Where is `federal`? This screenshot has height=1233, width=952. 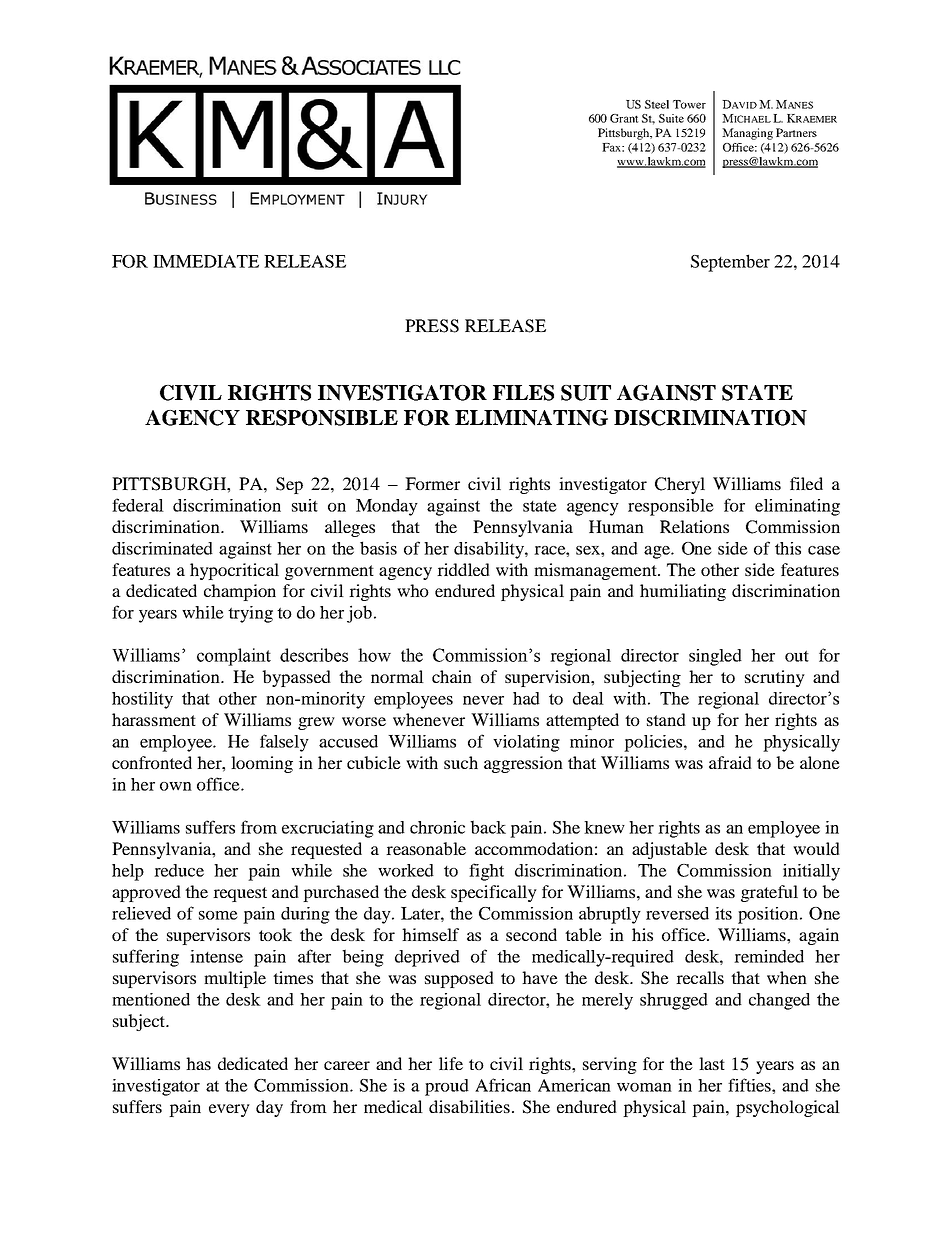
federal is located at coordinates (138, 505).
